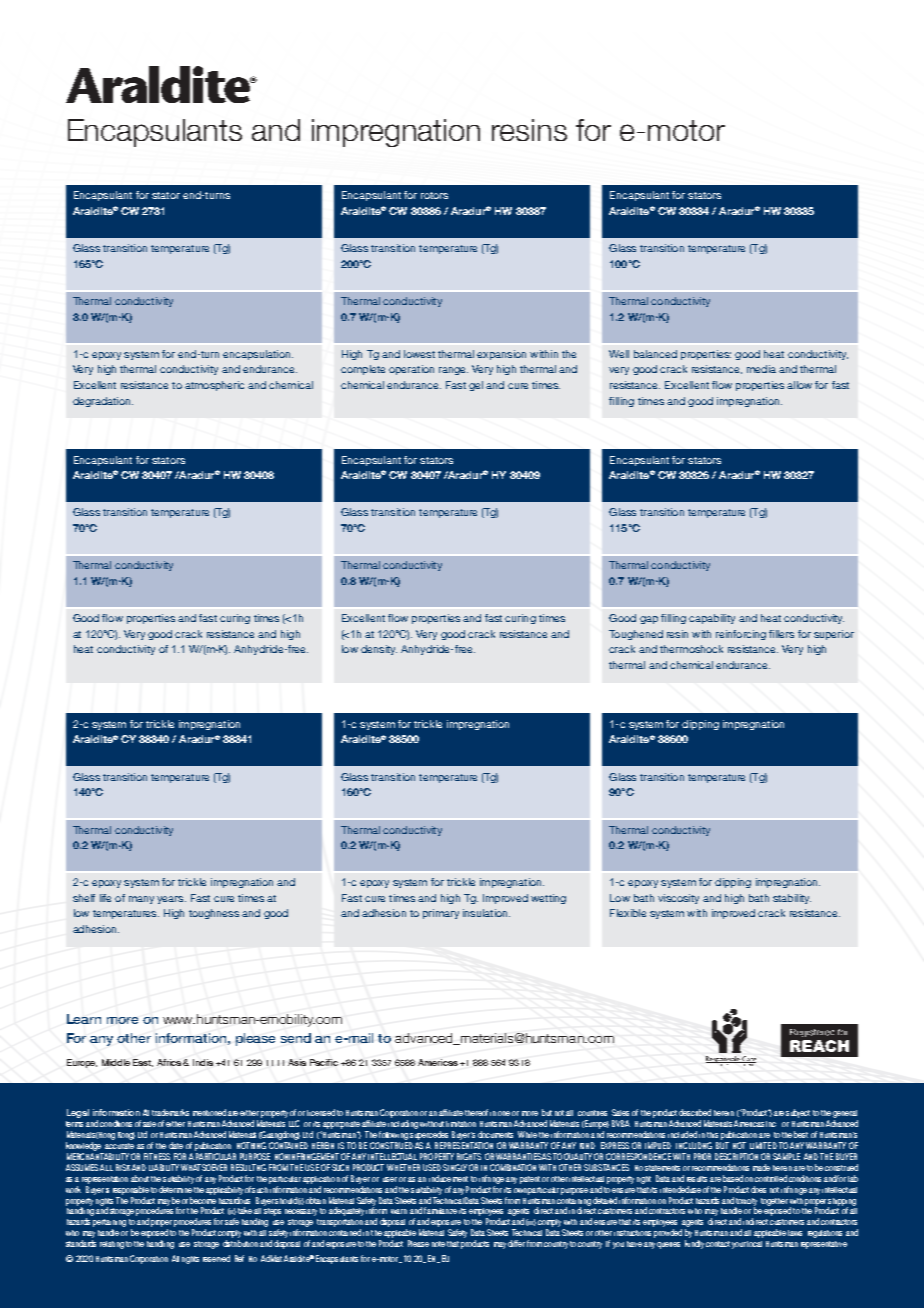 Image resolution: width=924 pixels, height=1308 pixels. What do you see at coordinates (636, 635) in the screenshot?
I see `Toughened` at bounding box center [636, 635].
